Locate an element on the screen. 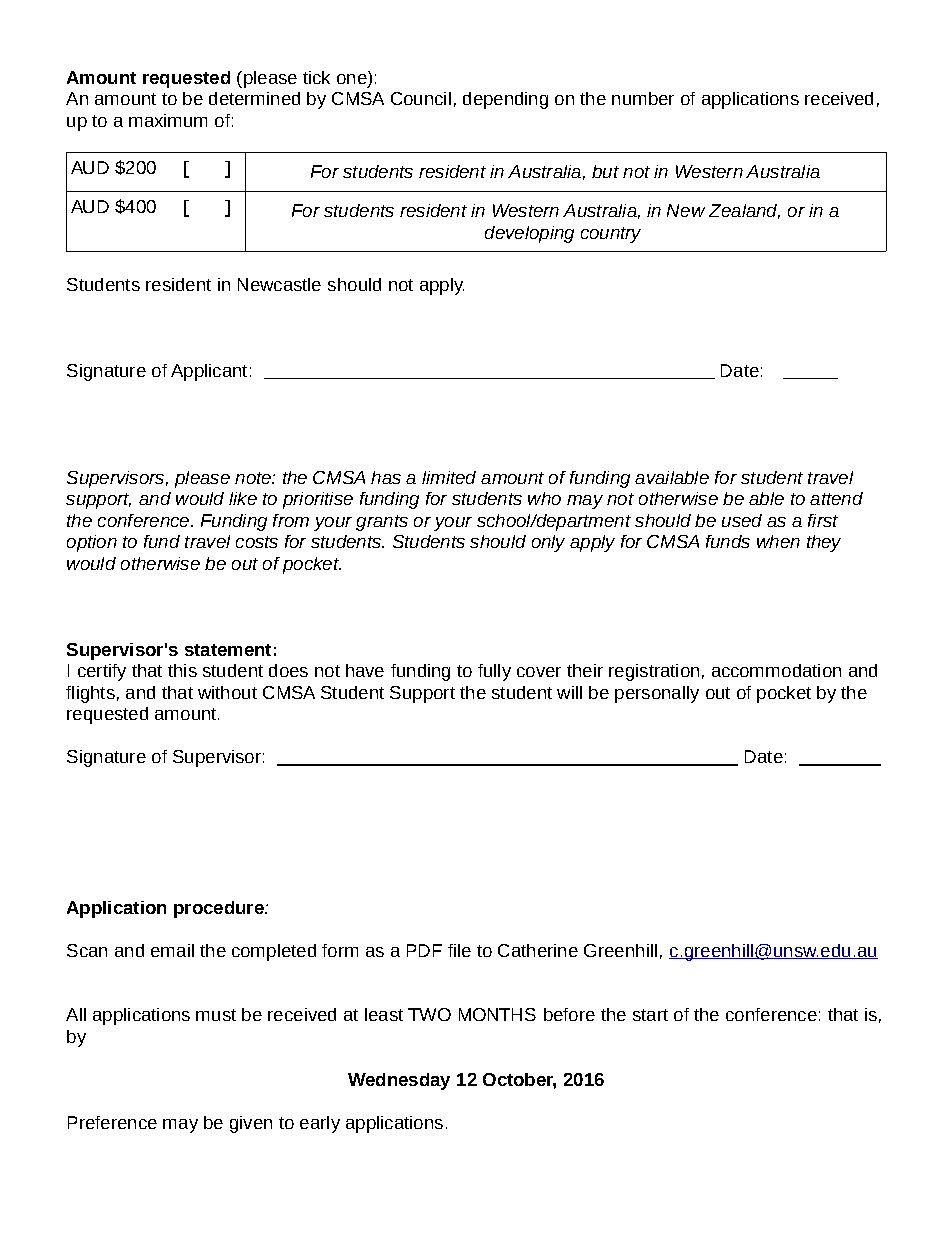 The image size is (952, 1233). limited is located at coordinates (449, 477).
